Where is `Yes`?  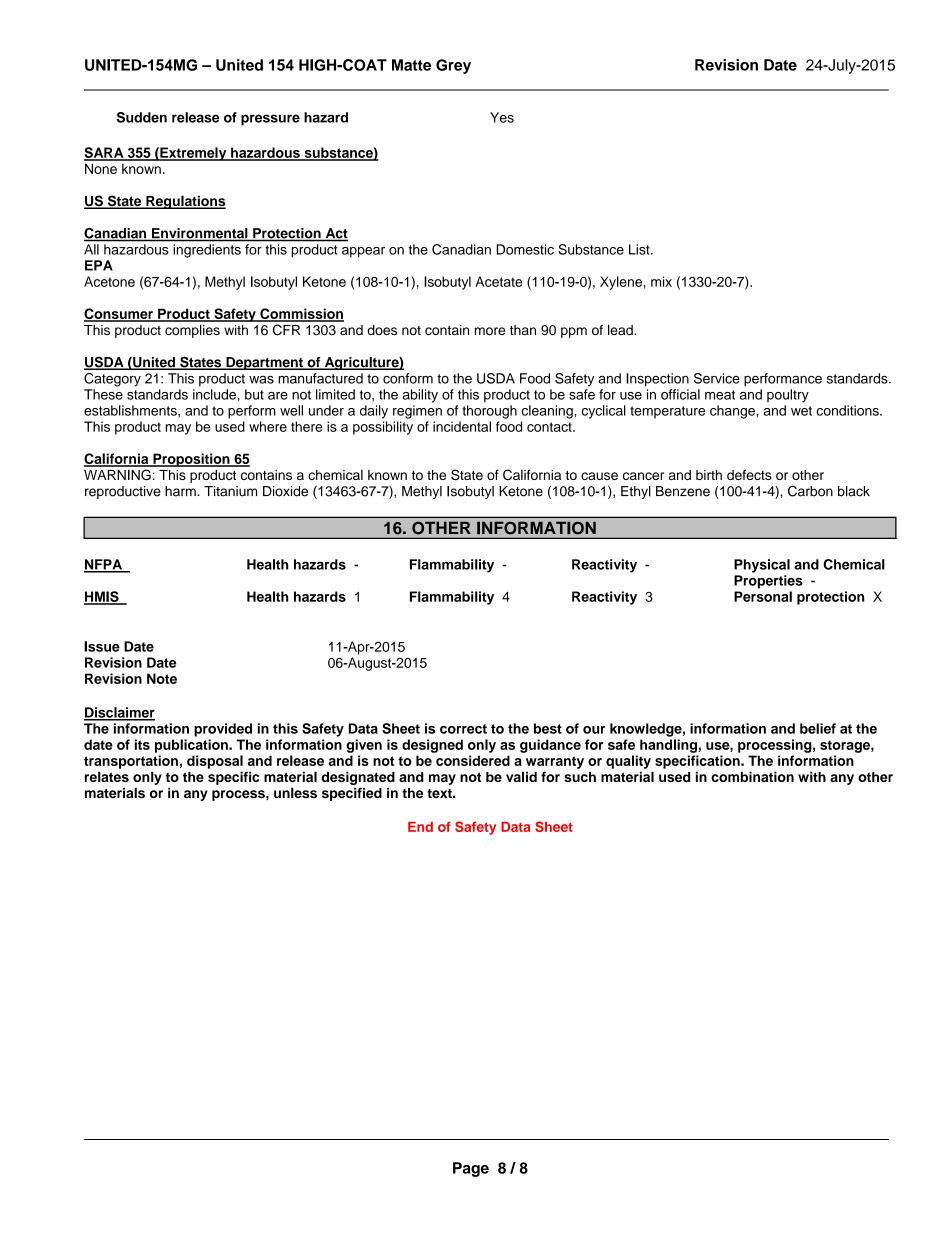 Yes is located at coordinates (502, 117).
